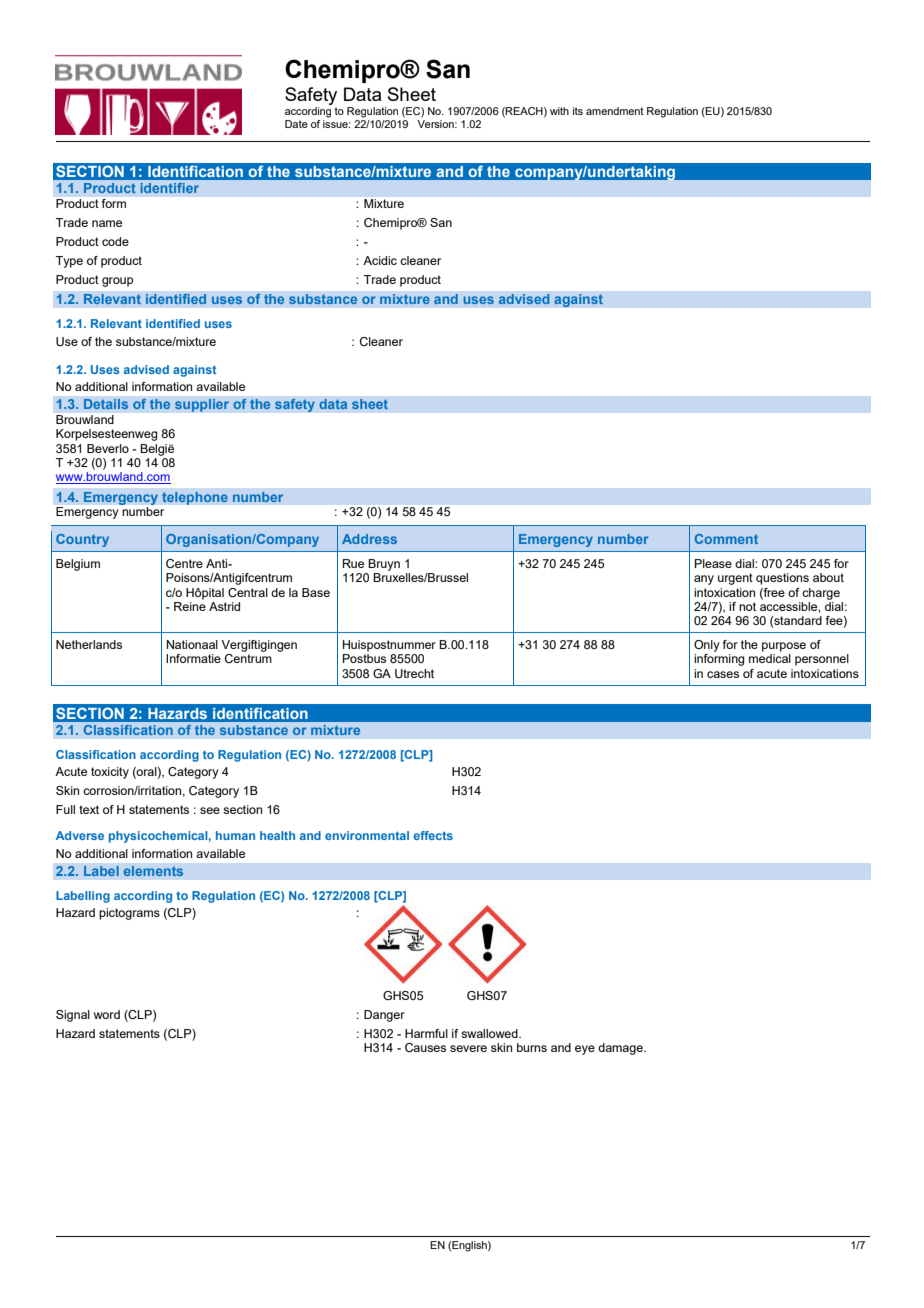 This document has height=1308, width=924. Describe the element at coordinates (723, 674) in the document. I see `cases` at that location.
